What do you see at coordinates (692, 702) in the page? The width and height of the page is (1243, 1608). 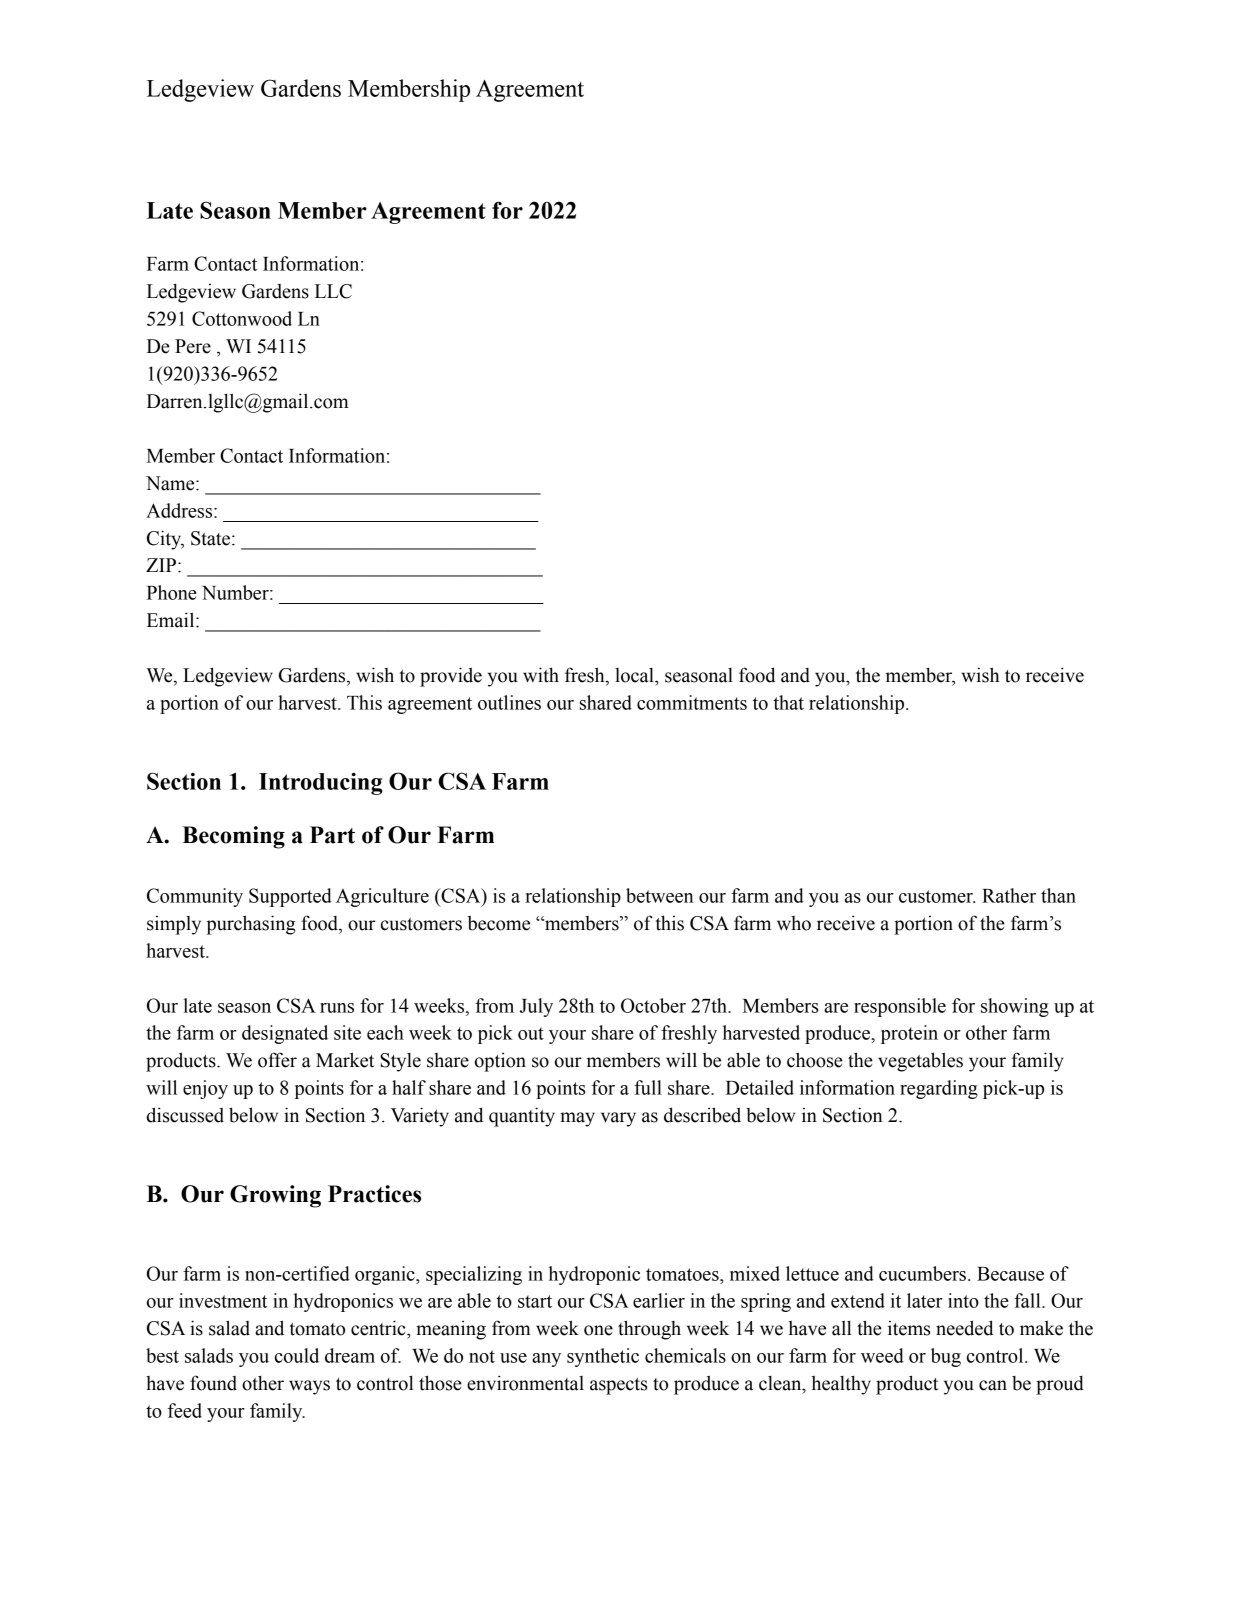 I see `commitments` at bounding box center [692, 702].
